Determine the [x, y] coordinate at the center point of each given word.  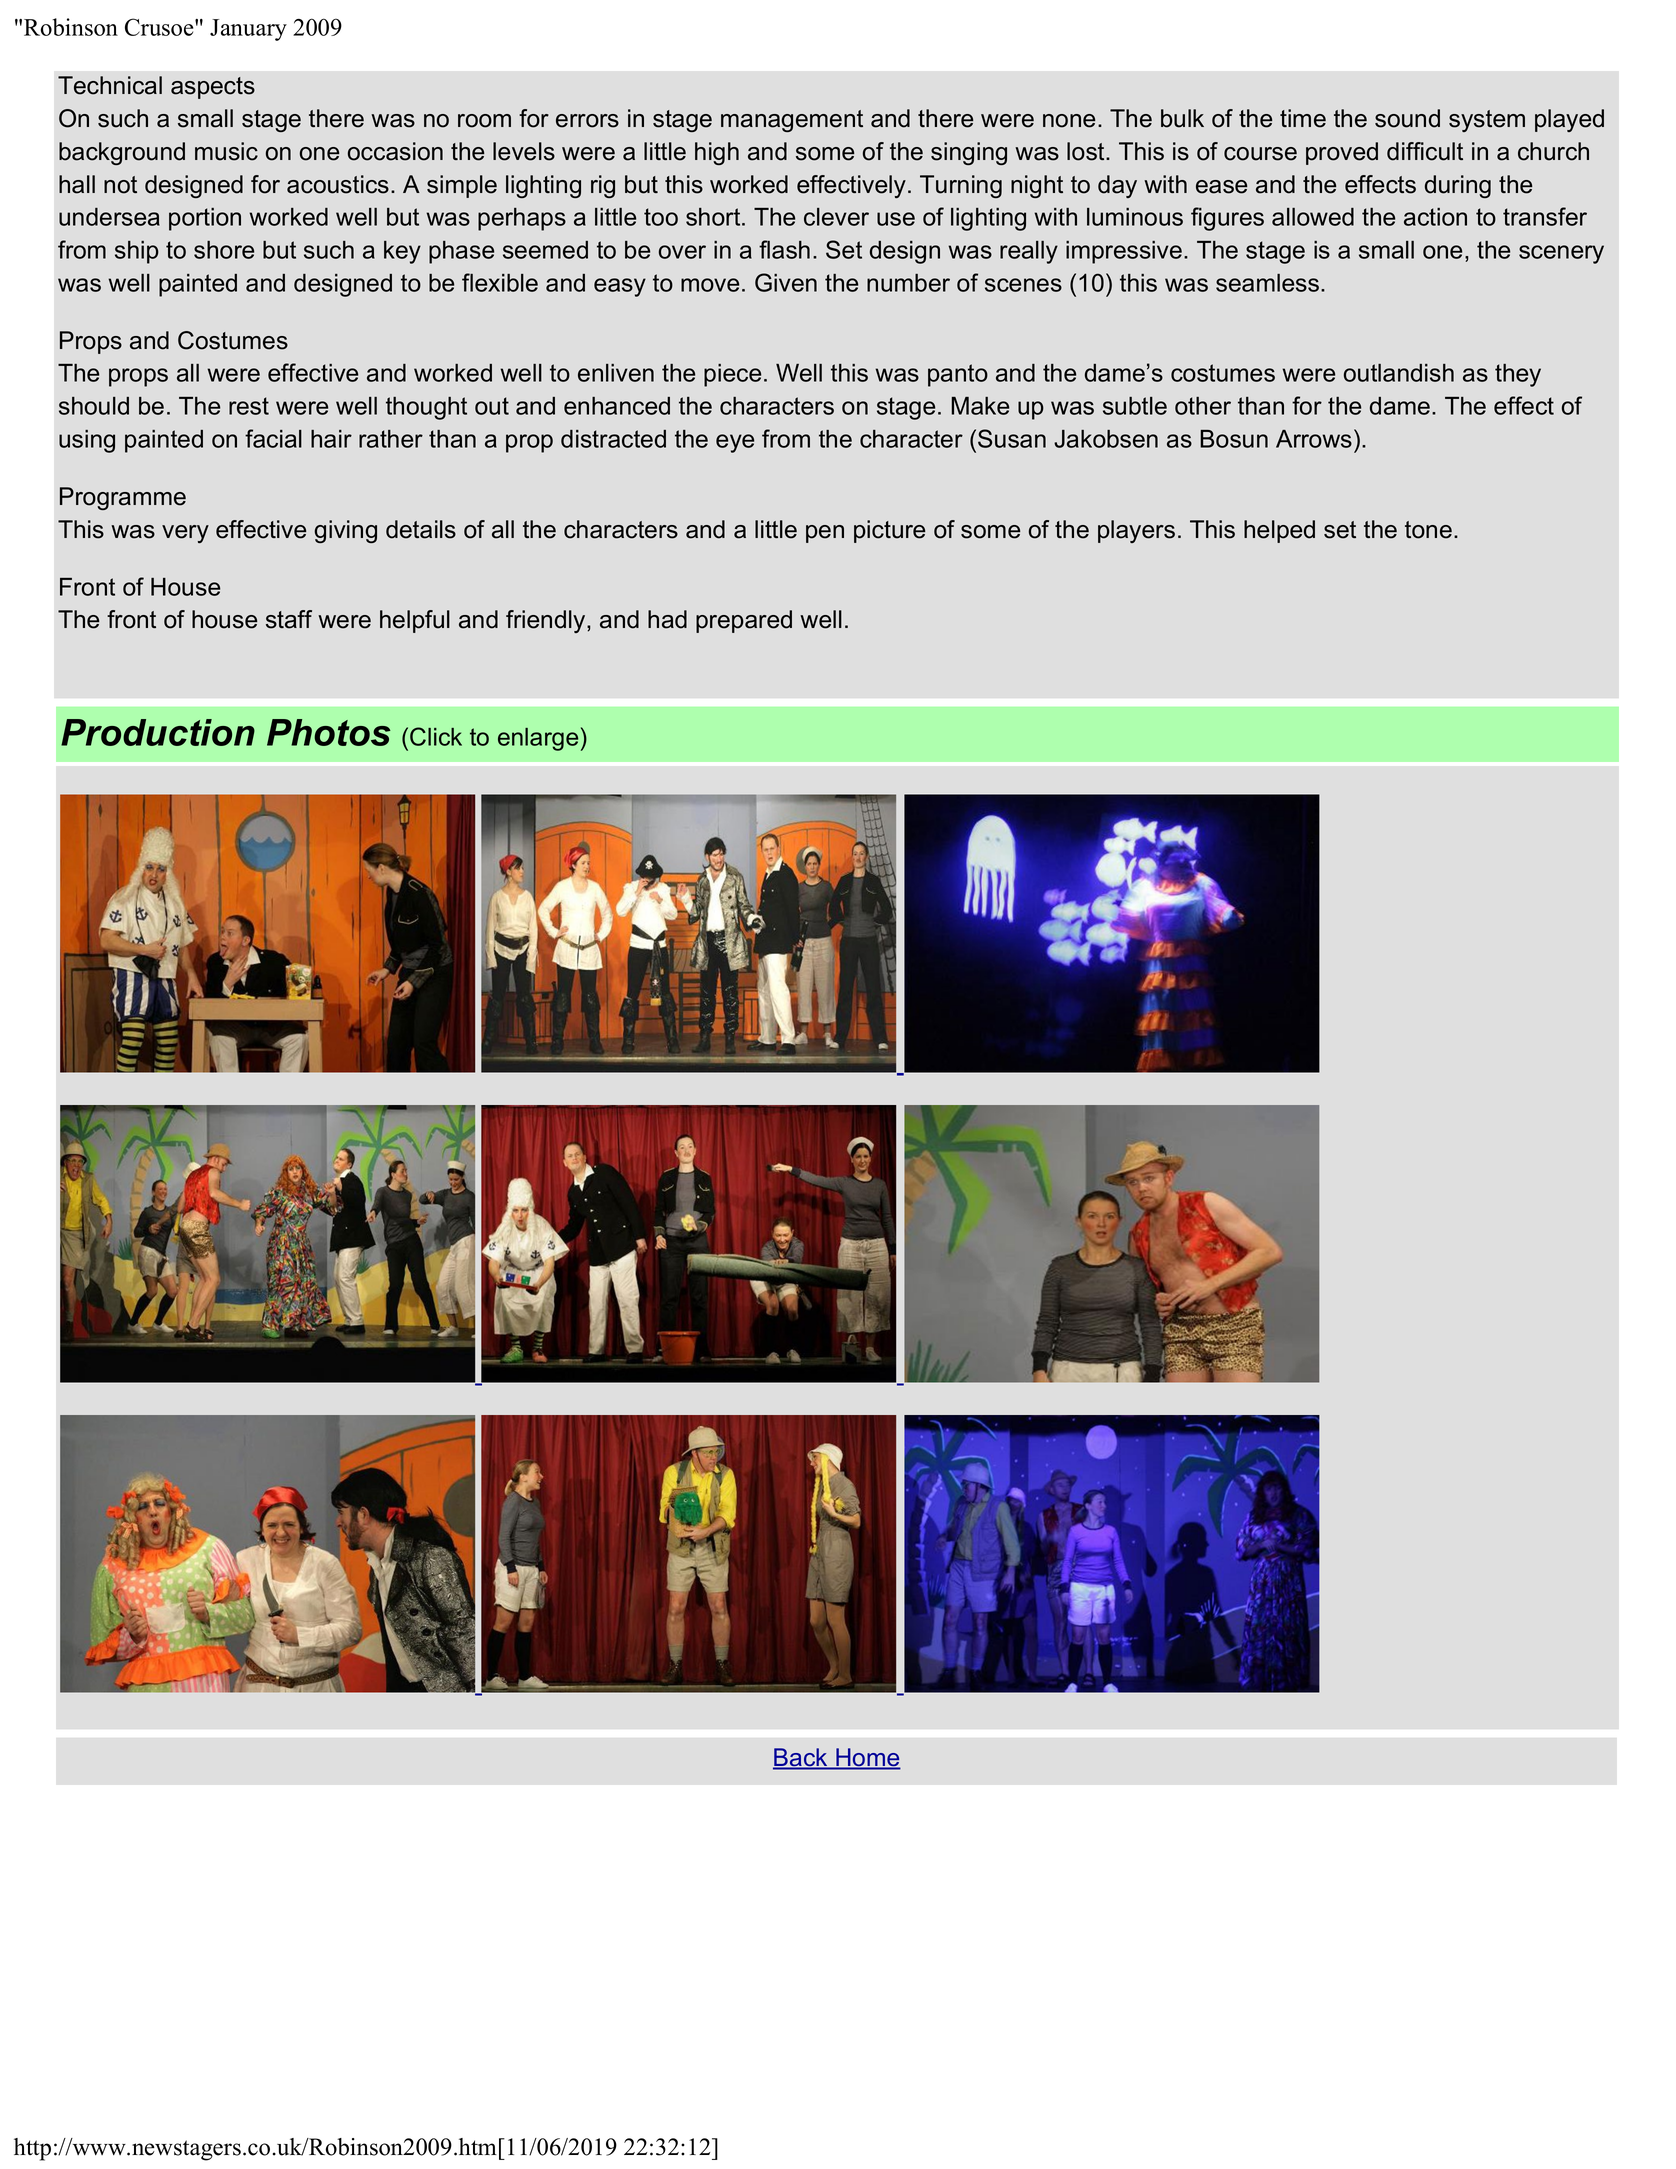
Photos [329, 732]
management [792, 121]
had [667, 619]
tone [1428, 530]
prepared [744, 621]
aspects [213, 88]
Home [867, 1758]
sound [1407, 118]
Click [436, 736]
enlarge [538, 739]
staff [289, 619]
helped [1279, 531]
